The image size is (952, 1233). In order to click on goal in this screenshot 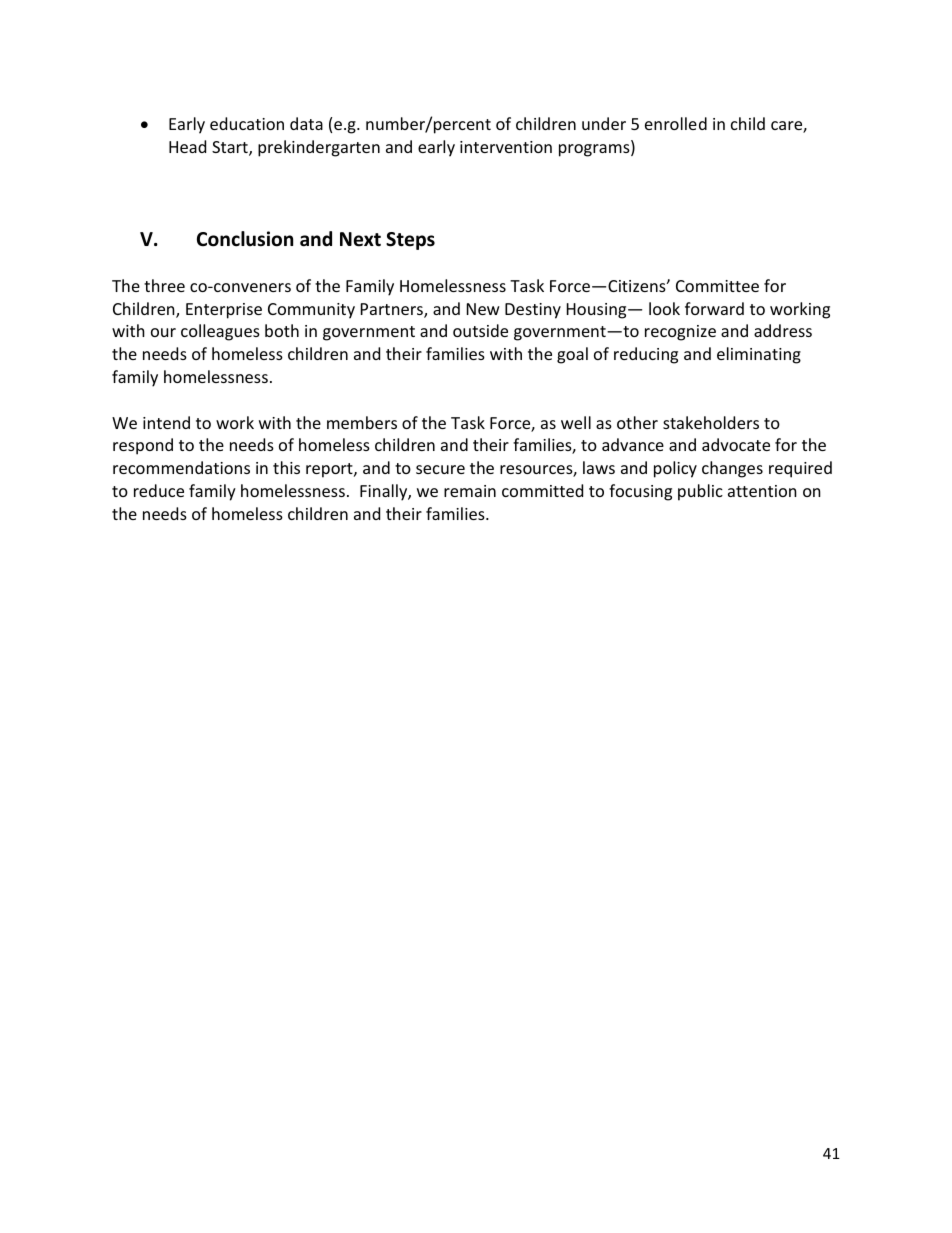, I will do `click(572, 355)`.
